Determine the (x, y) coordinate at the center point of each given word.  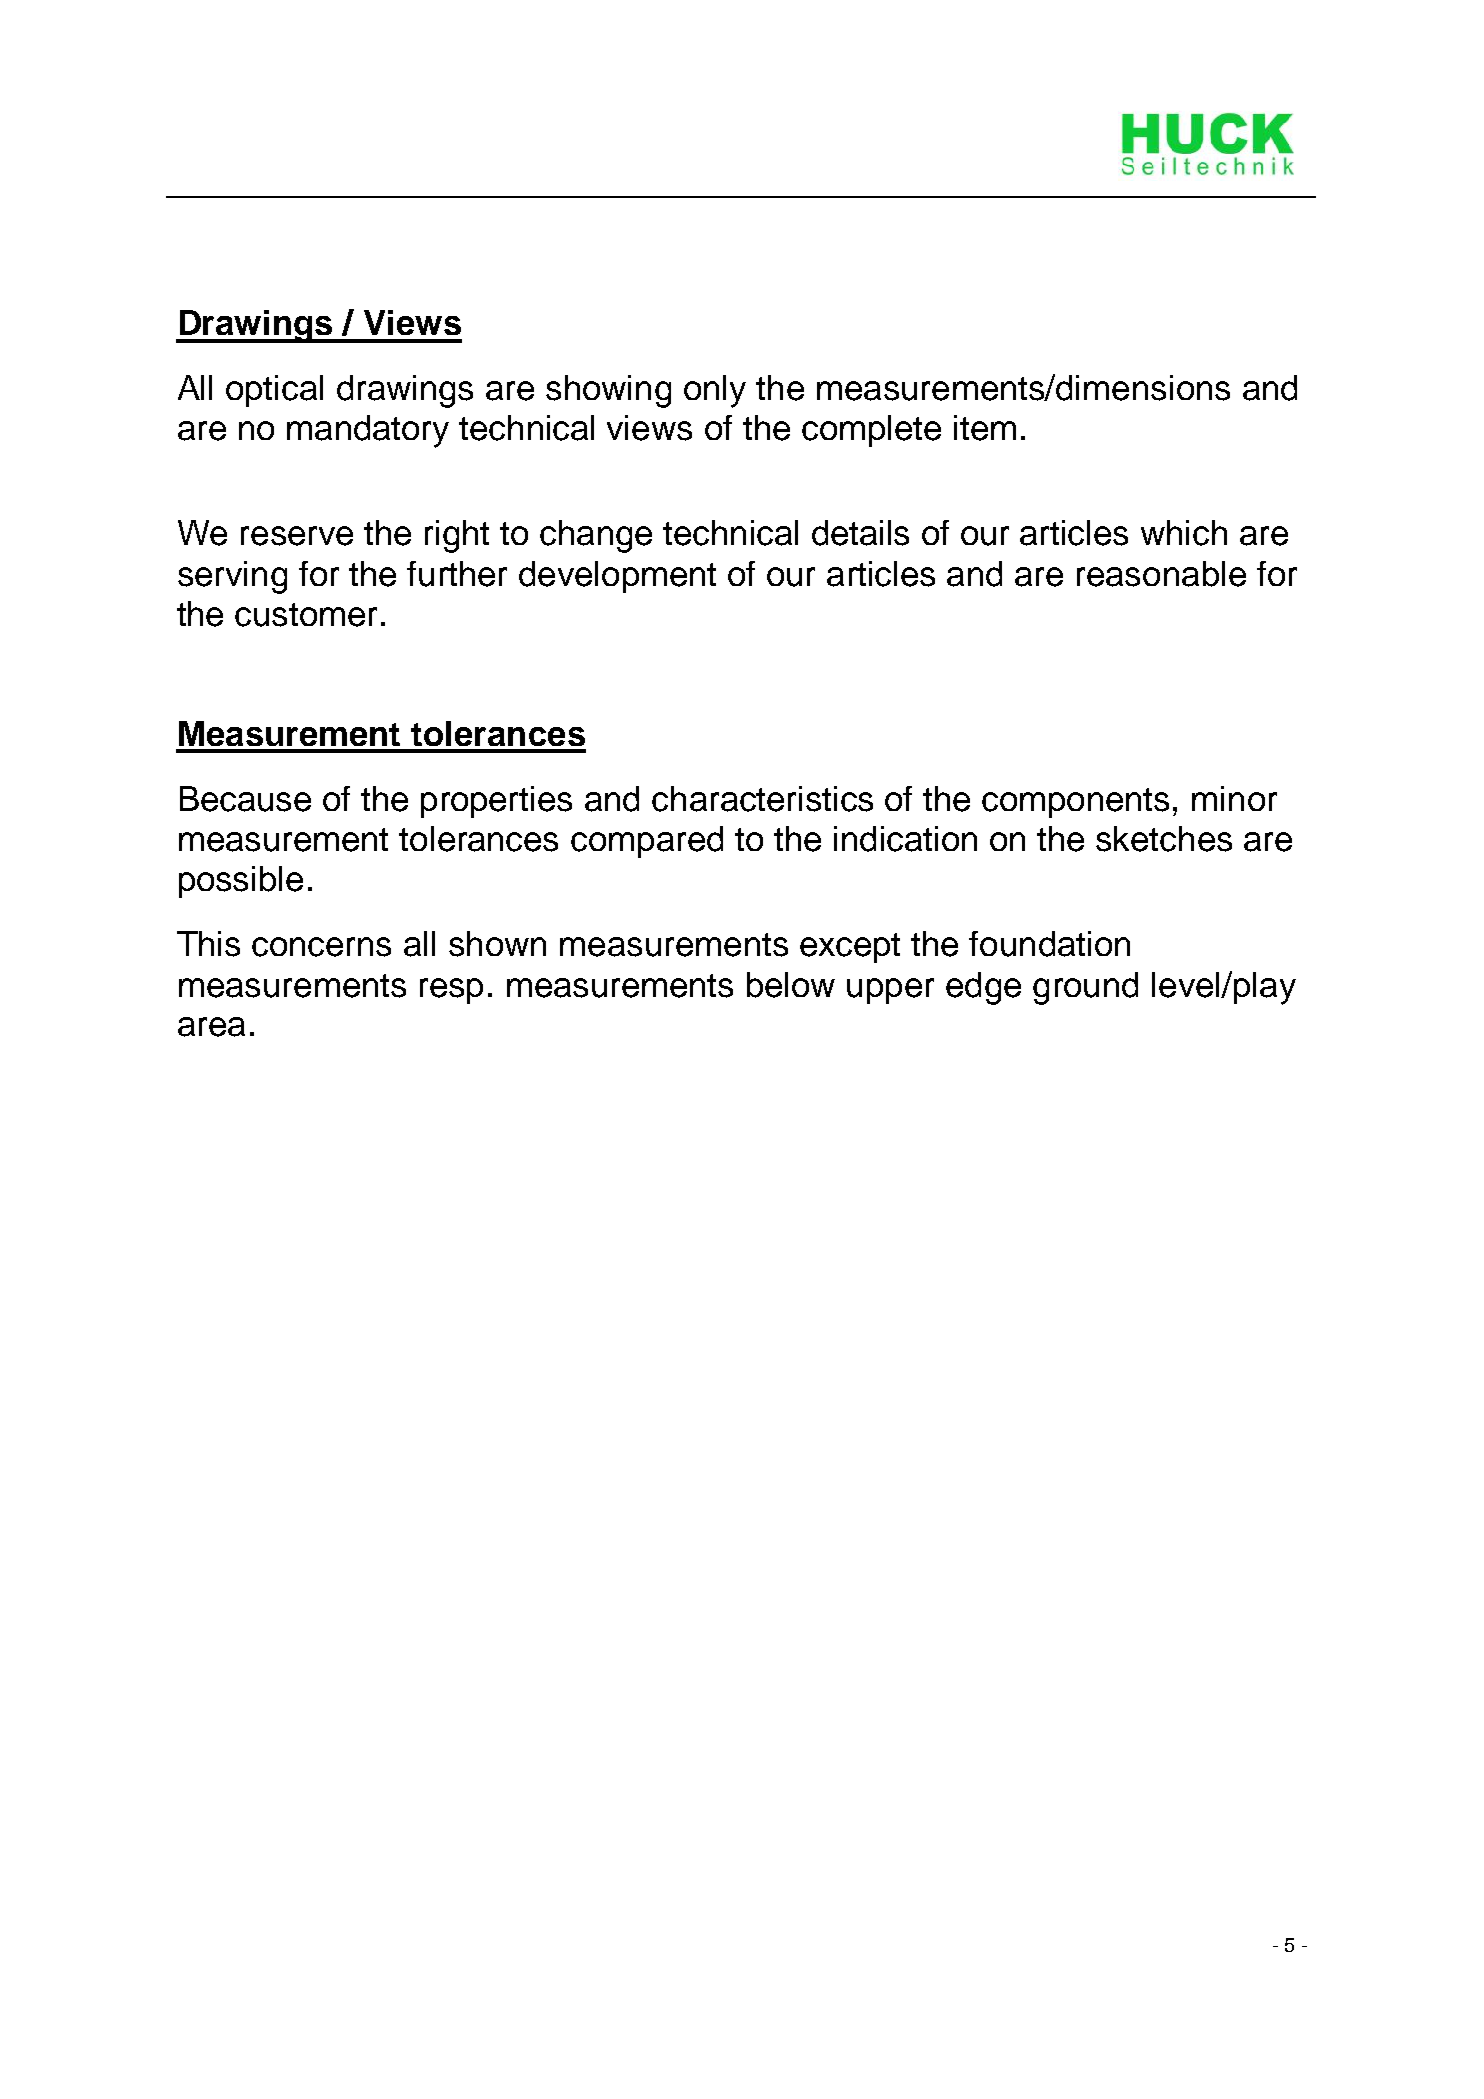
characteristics (762, 799)
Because (245, 799)
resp (451, 991)
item (985, 428)
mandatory (368, 431)
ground (1085, 988)
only (715, 391)
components (1075, 803)
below (791, 985)
